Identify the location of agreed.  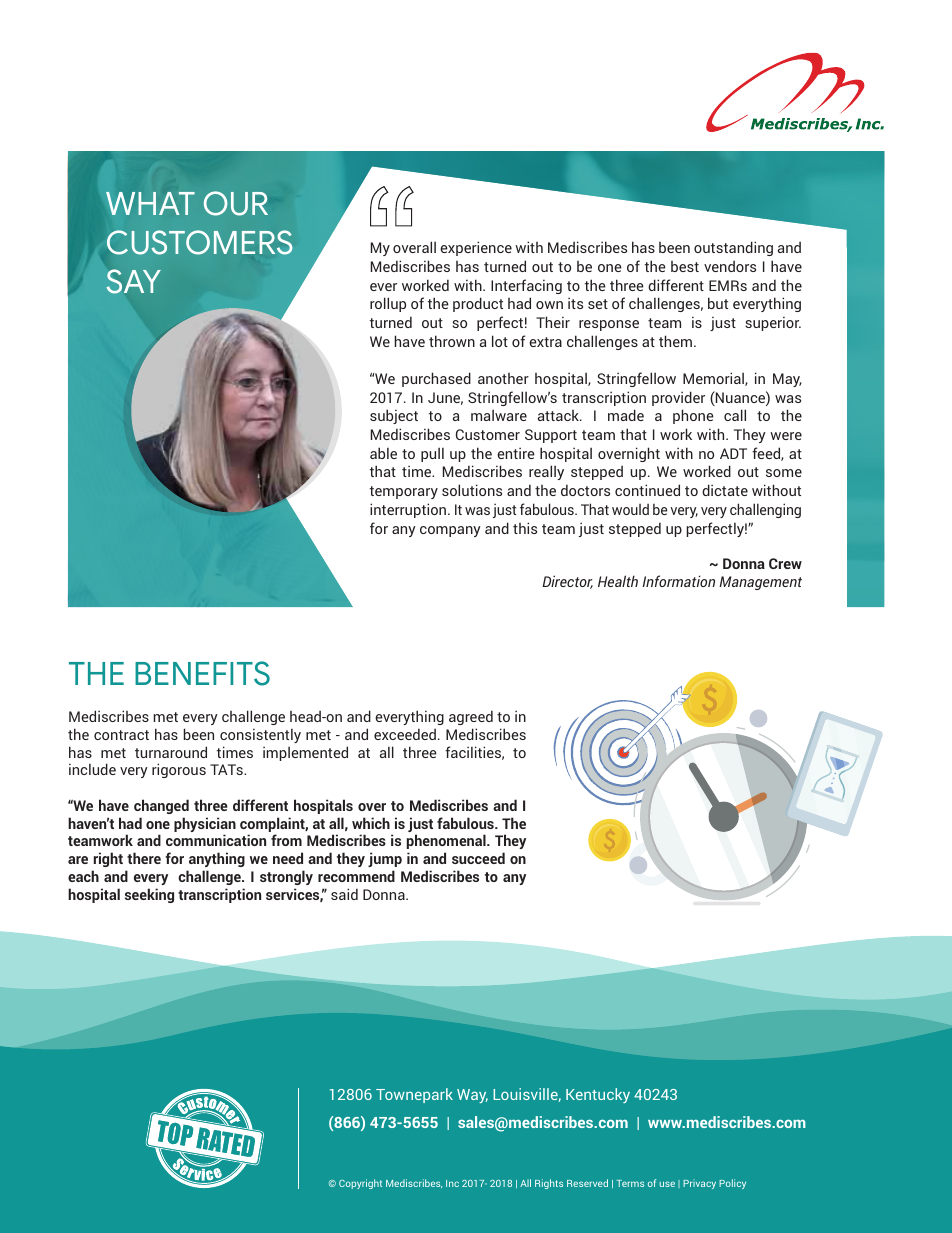
(471, 717).
